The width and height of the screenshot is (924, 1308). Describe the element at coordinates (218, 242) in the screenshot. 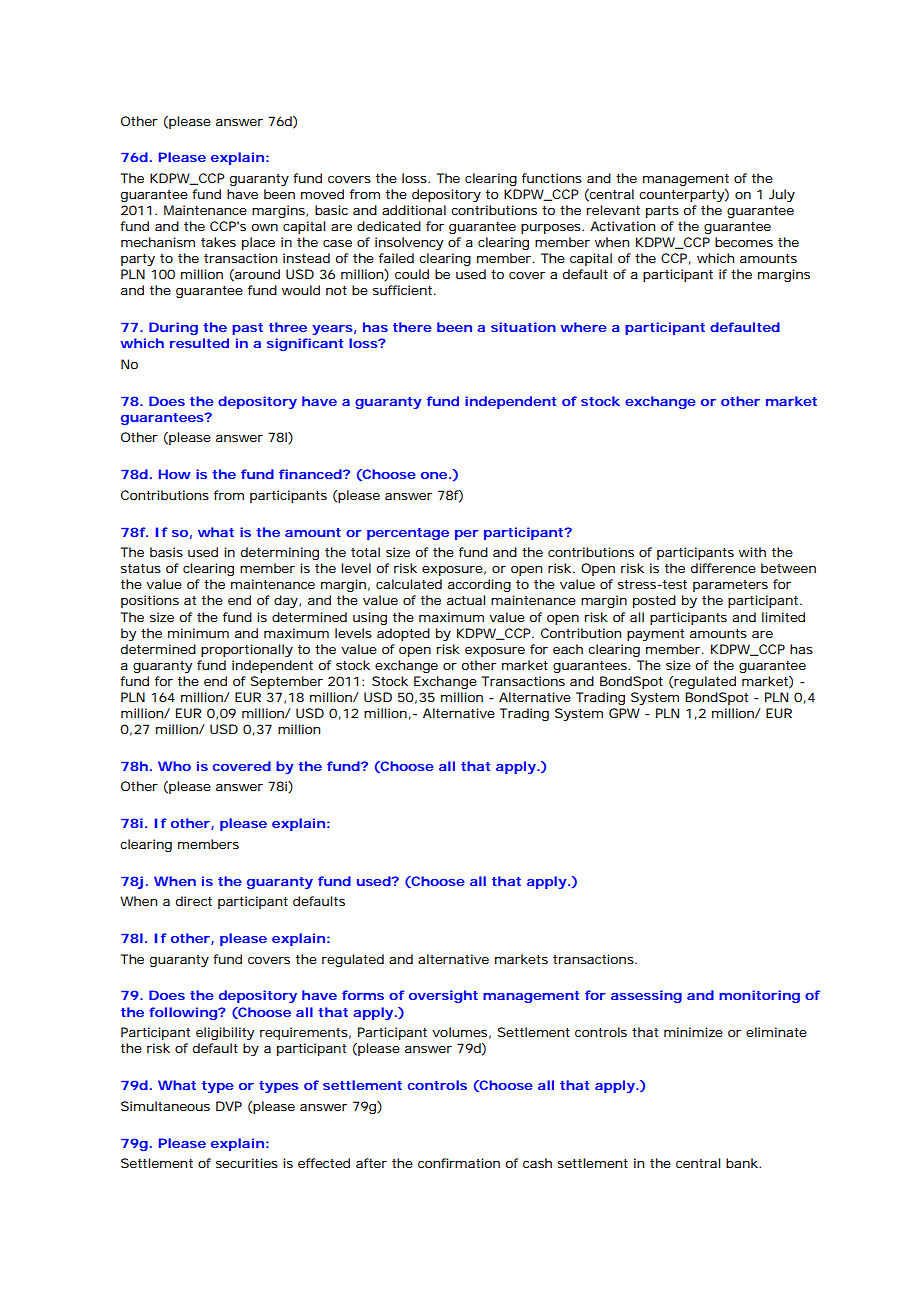

I see `takes` at that location.
